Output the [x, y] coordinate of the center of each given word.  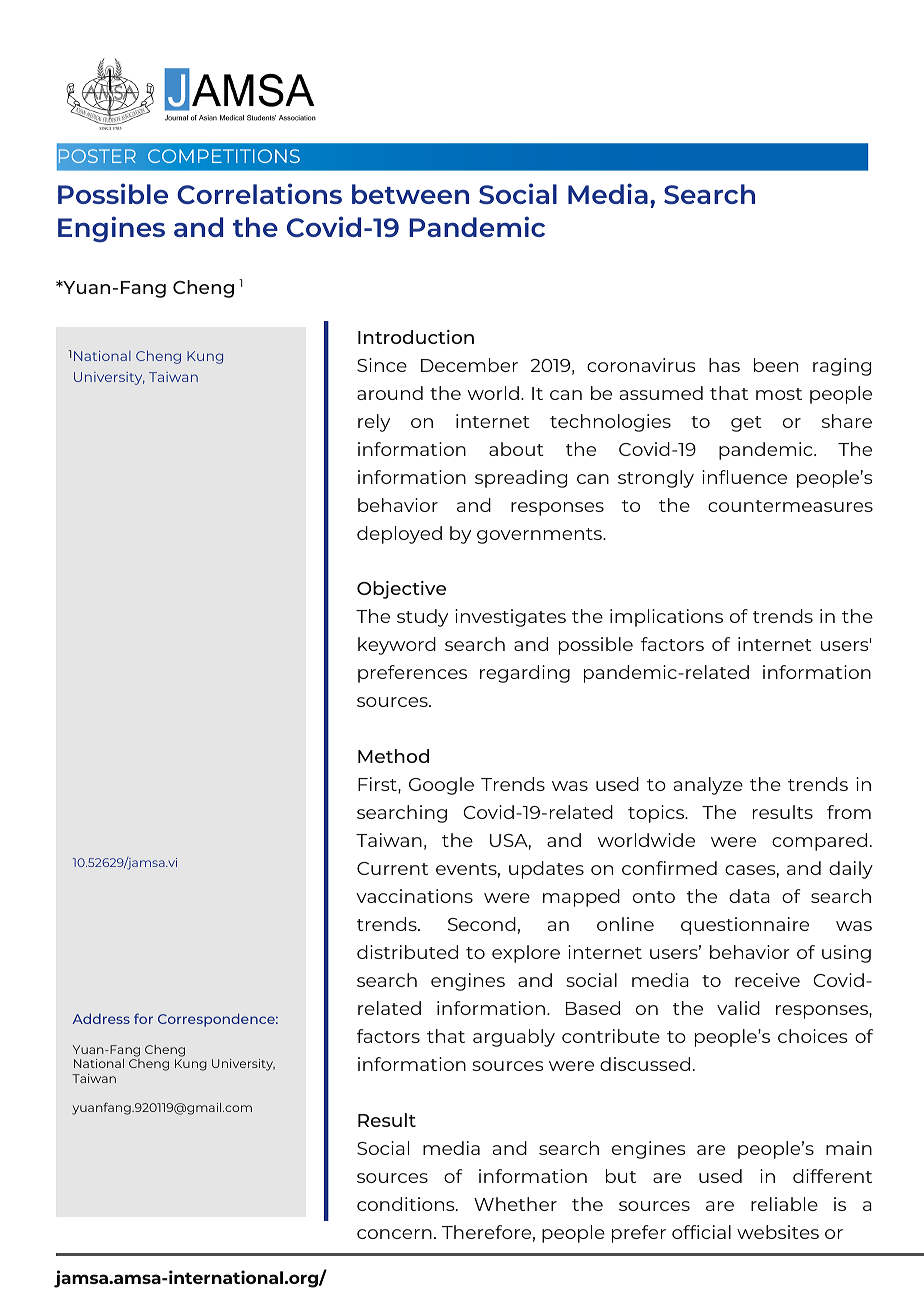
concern [394, 1234]
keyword [397, 646]
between [410, 194]
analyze [708, 786]
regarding [525, 674]
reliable [784, 1204]
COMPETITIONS [224, 156]
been [776, 365]
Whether [515, 1204]
